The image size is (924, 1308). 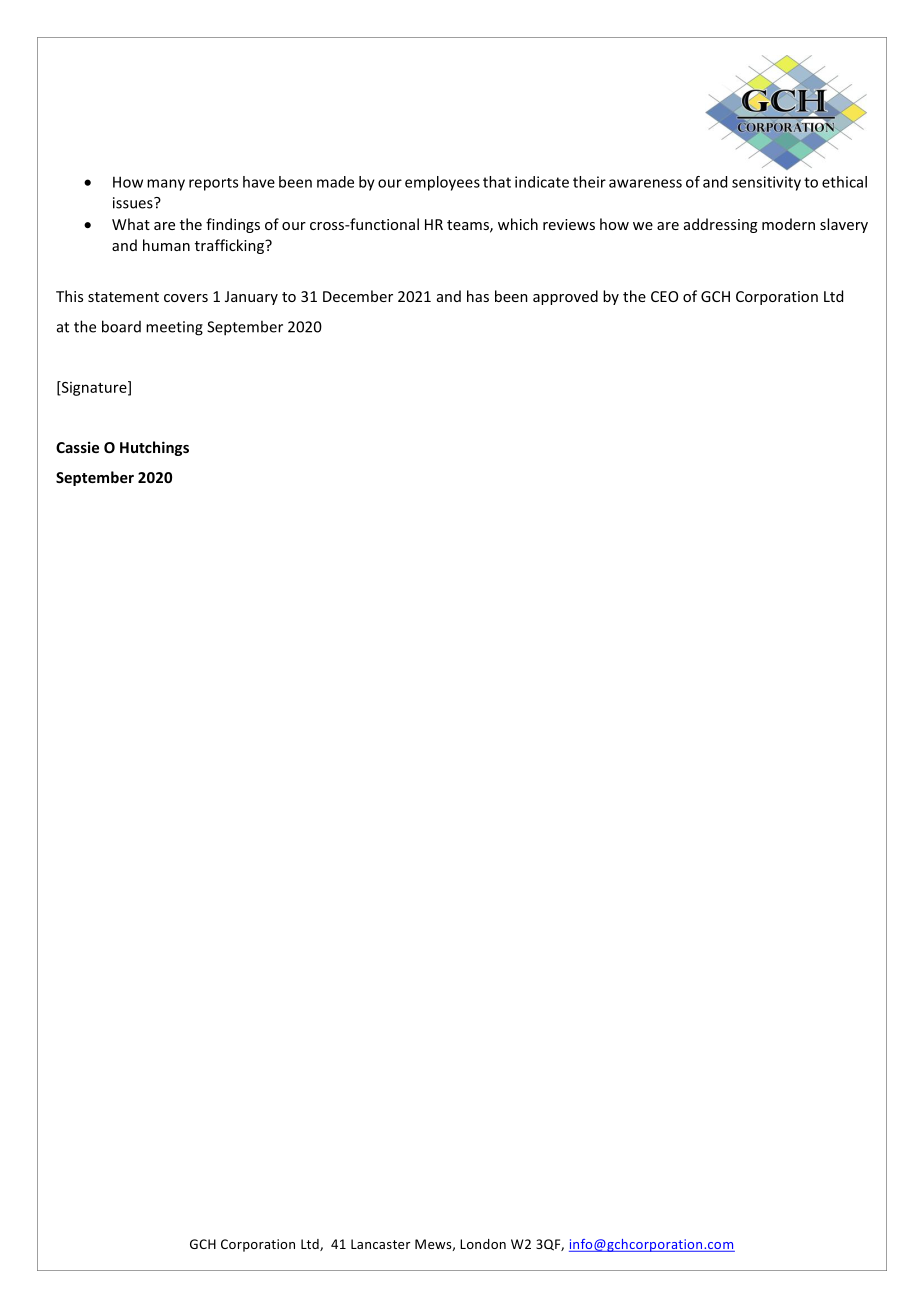 What do you see at coordinates (134, 203) in the page?
I see `issues` at bounding box center [134, 203].
